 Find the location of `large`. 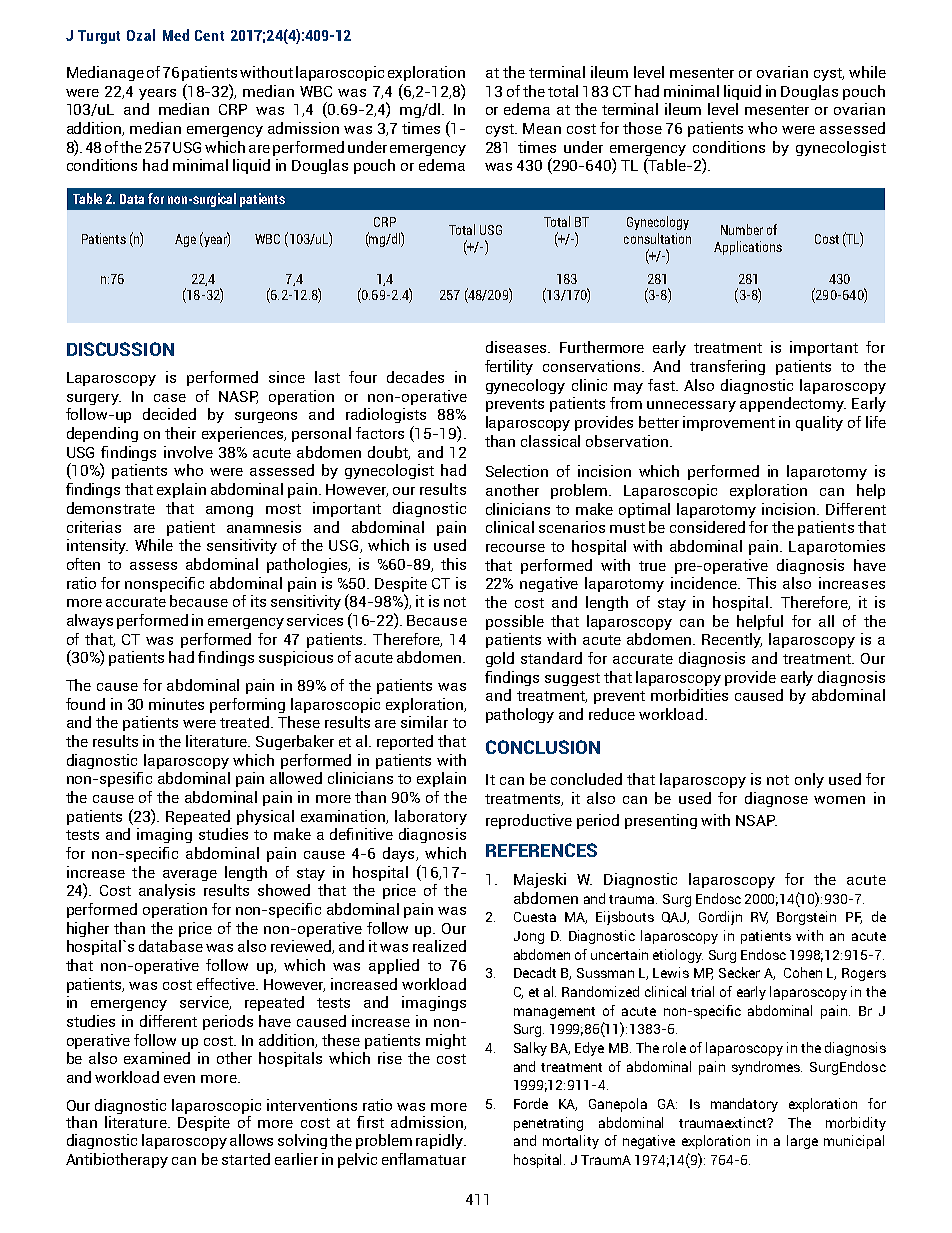

large is located at coordinates (802, 1142).
